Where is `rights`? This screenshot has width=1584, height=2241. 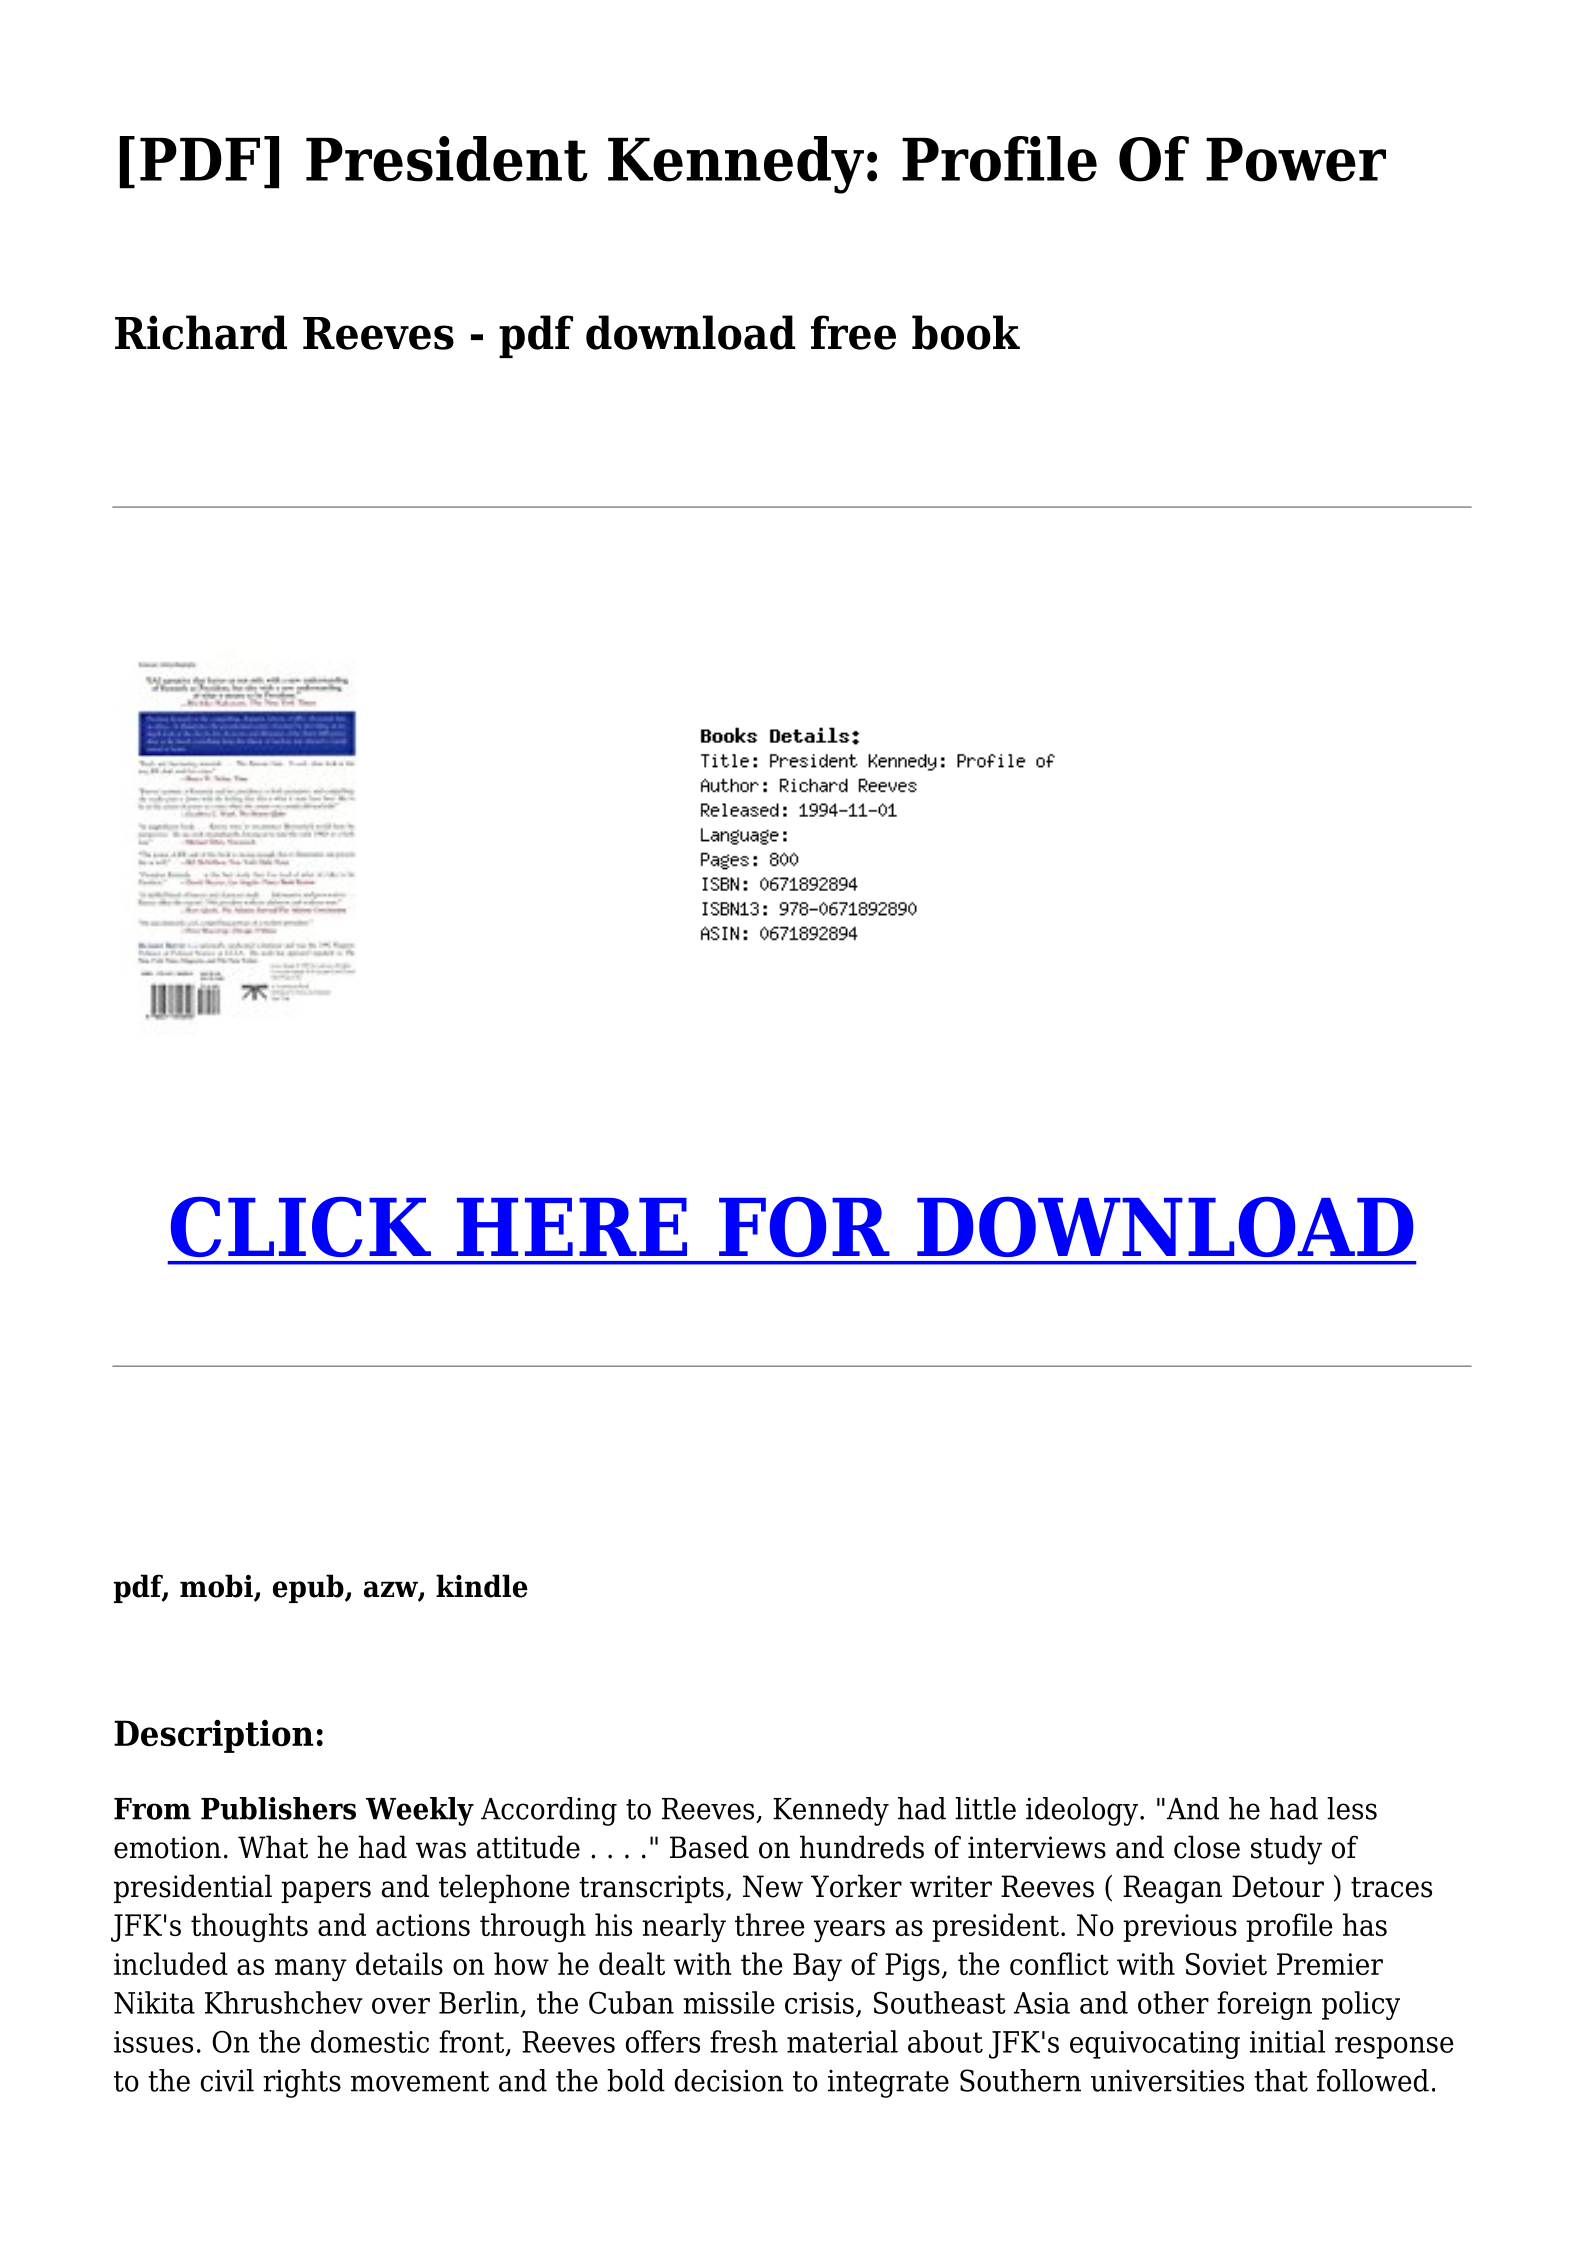
rights is located at coordinates (302, 2083).
